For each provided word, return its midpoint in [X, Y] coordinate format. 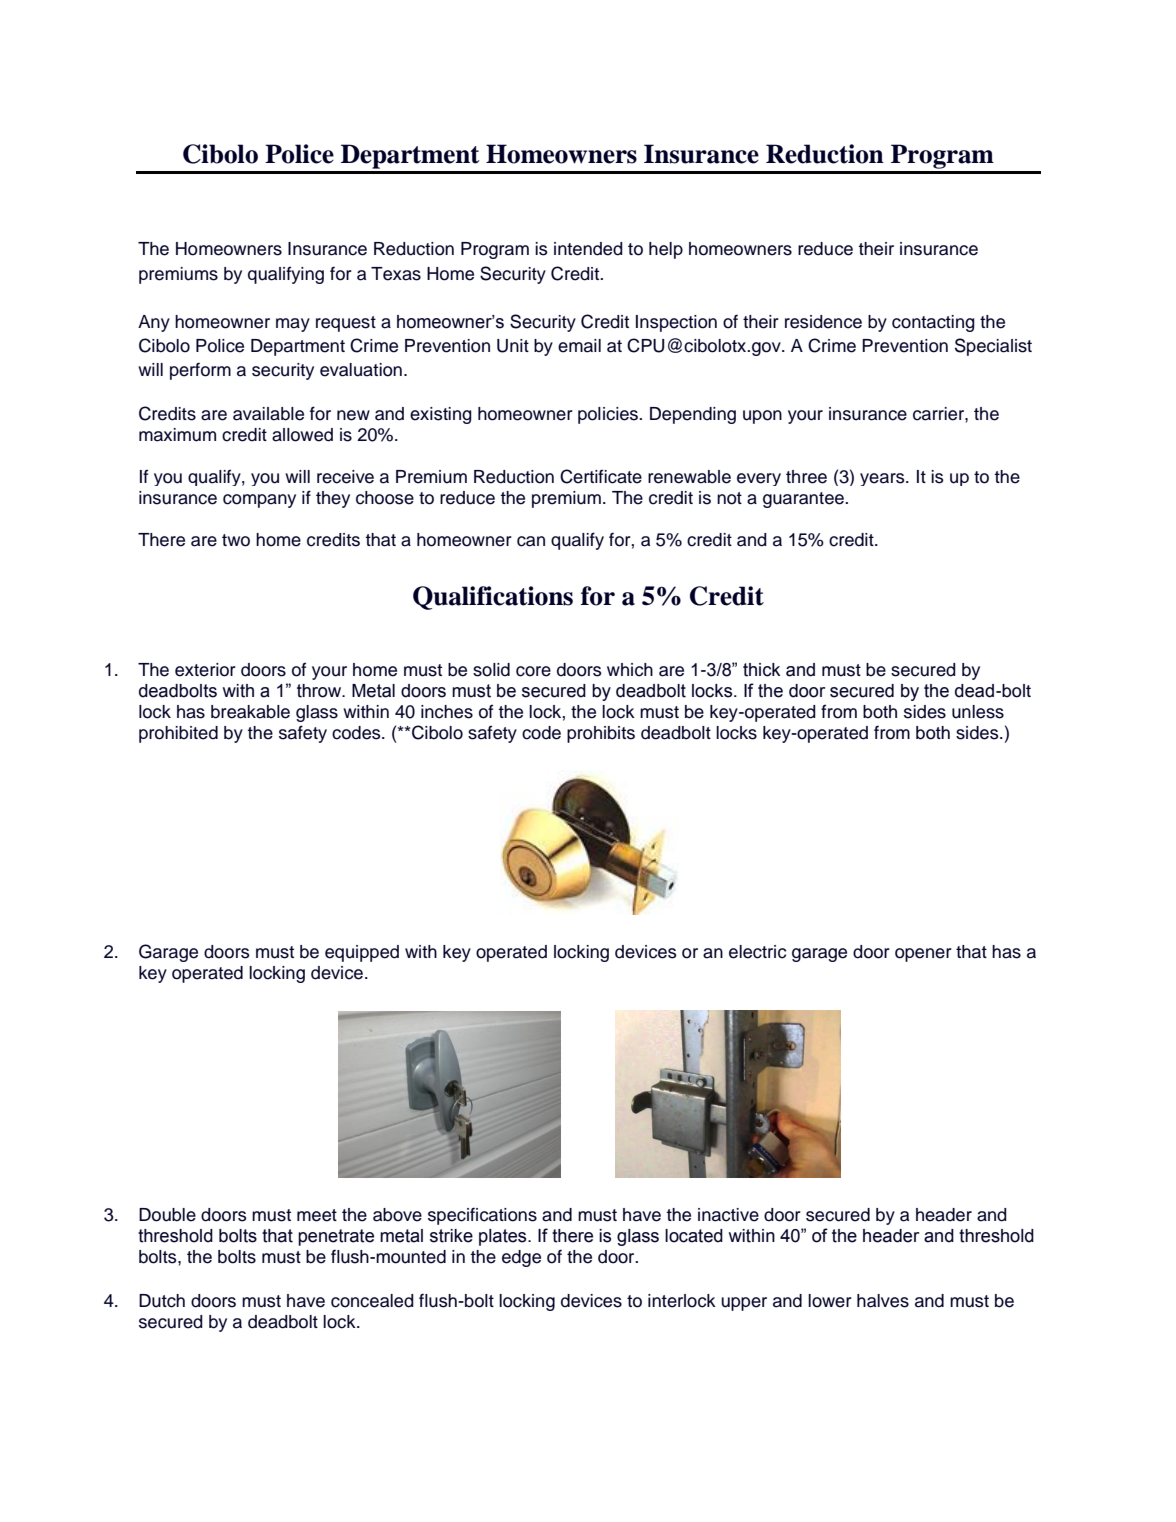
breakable [250, 712]
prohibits [601, 734]
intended [588, 249]
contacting [933, 323]
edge [521, 1258]
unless [978, 712]
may [293, 325]
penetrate [336, 1237]
